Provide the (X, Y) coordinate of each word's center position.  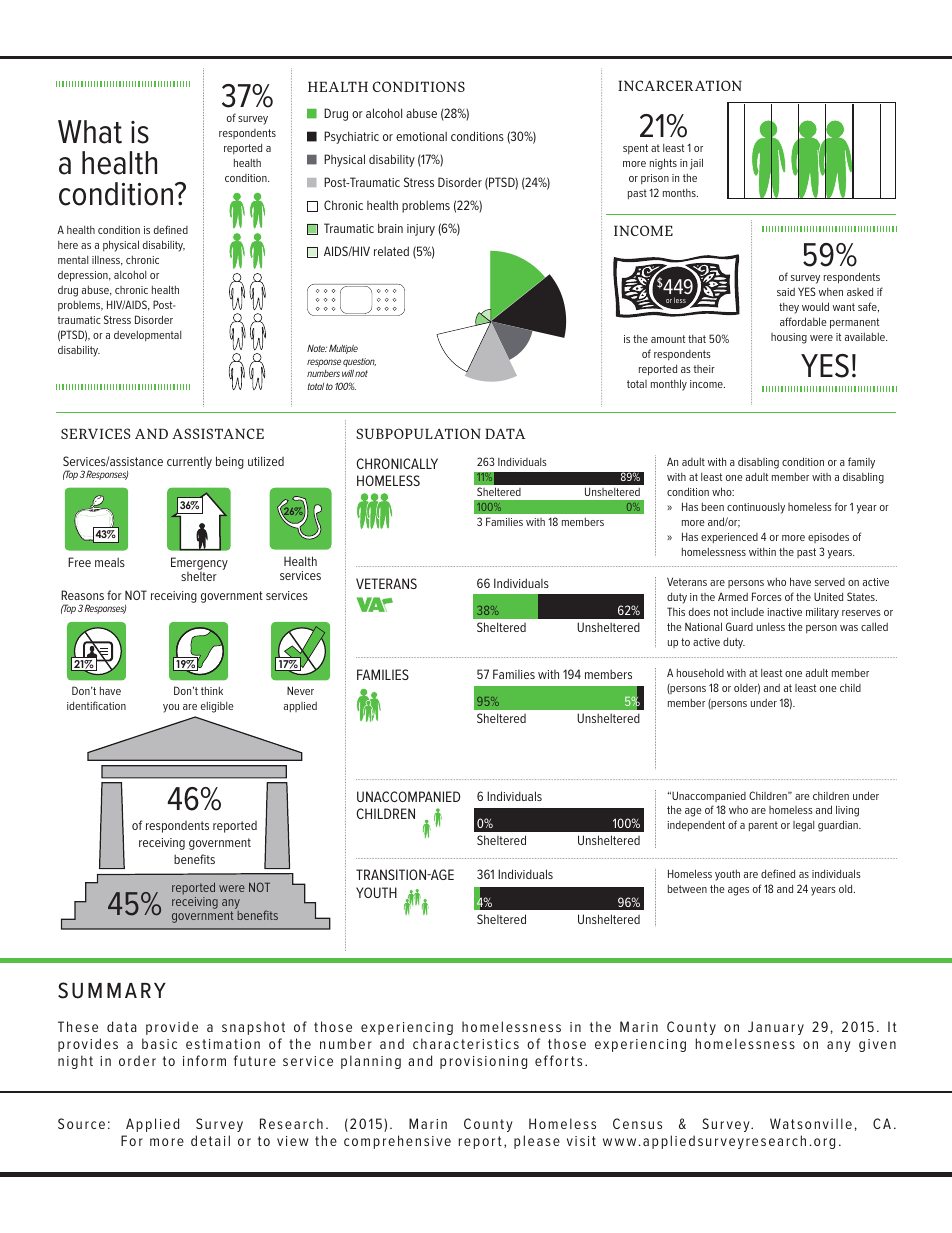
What (90, 132)
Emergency (199, 565)
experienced (729, 538)
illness (107, 260)
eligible (217, 707)
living (847, 811)
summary (112, 990)
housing (789, 338)
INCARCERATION (680, 85)
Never (300, 690)
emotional (421, 136)
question (359, 362)
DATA (505, 433)
